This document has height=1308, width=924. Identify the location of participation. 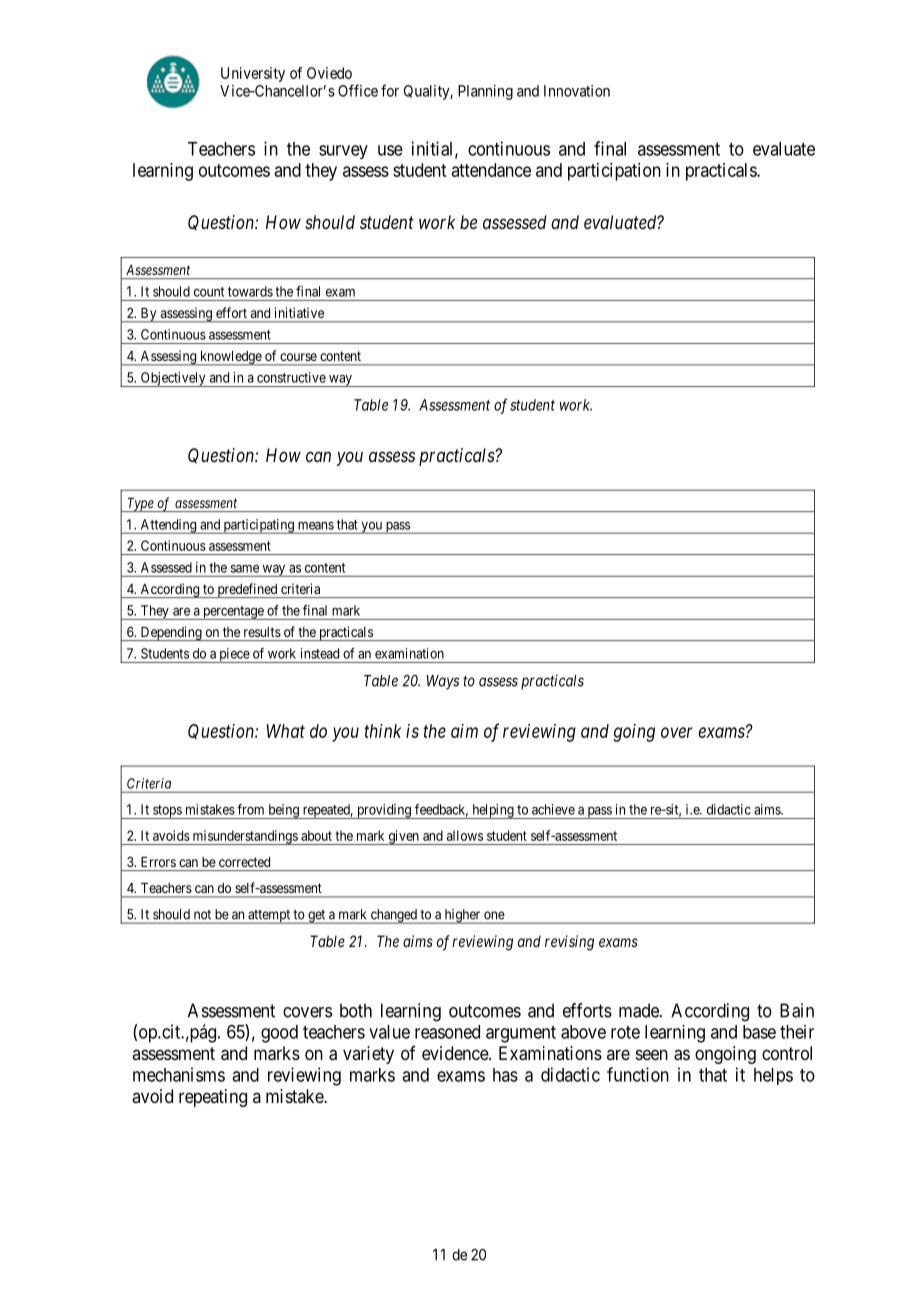
(614, 172).
